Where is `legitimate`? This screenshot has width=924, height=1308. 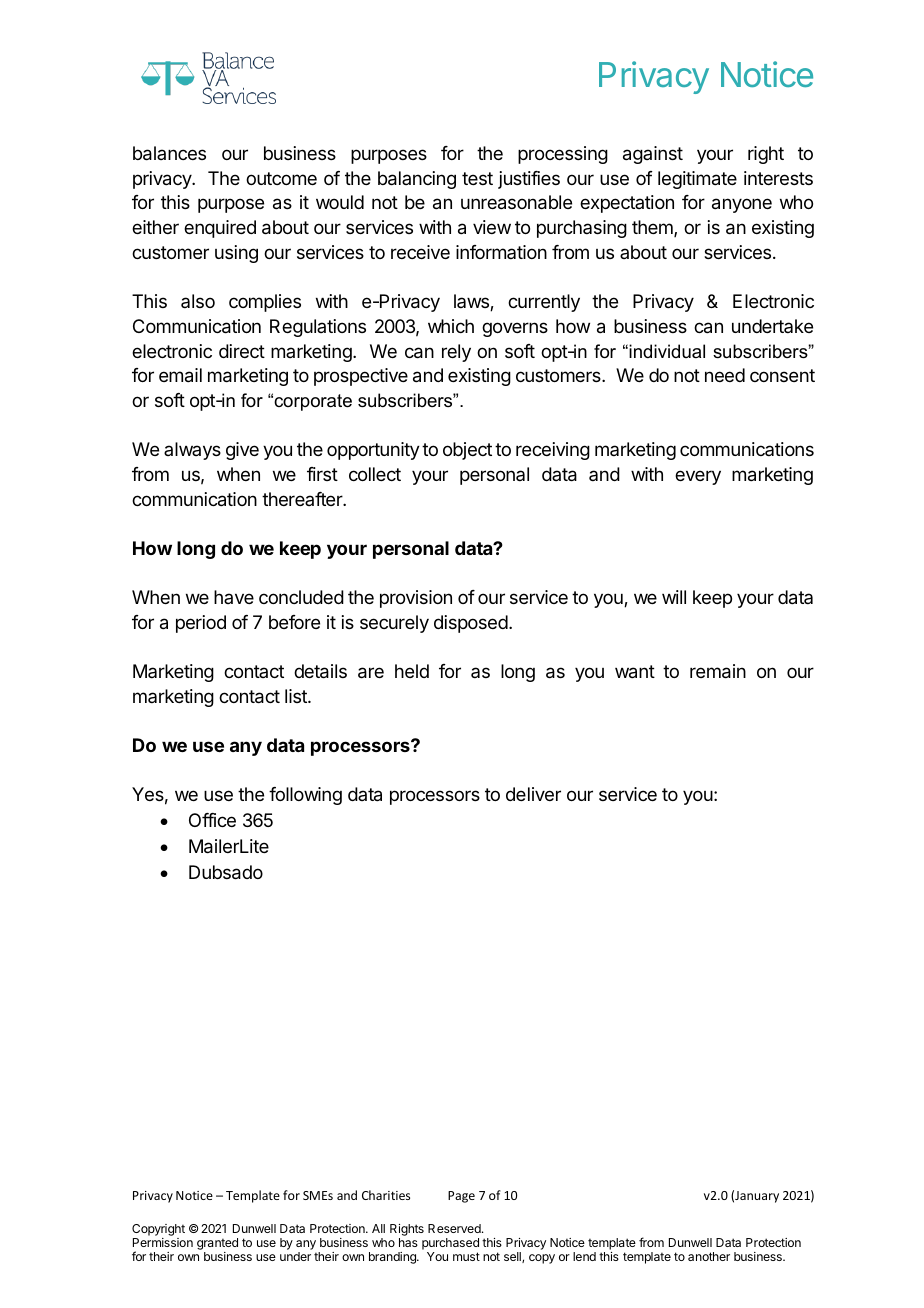 legitimate is located at coordinates (697, 180).
